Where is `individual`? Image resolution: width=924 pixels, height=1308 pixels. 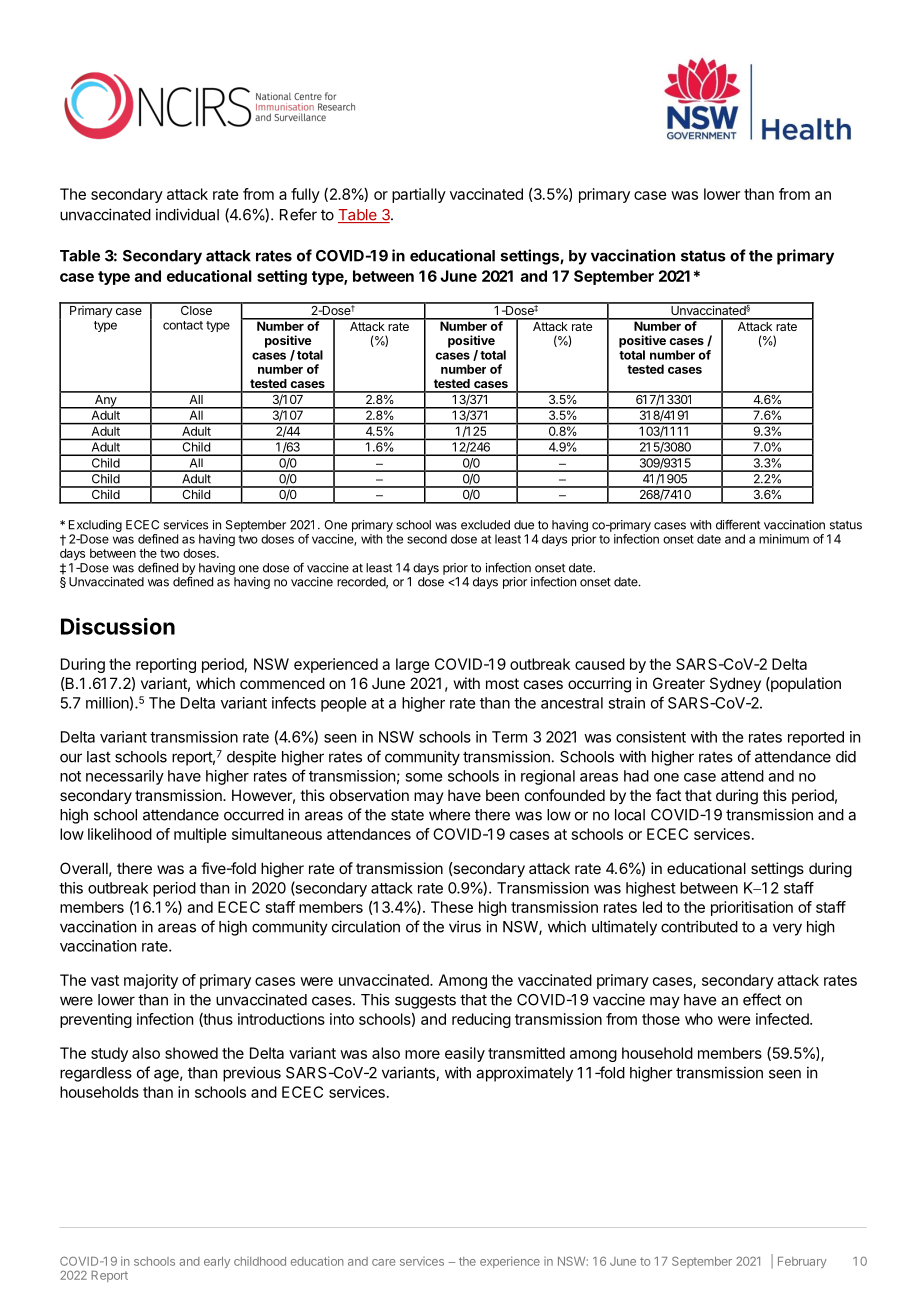 individual is located at coordinates (187, 214).
